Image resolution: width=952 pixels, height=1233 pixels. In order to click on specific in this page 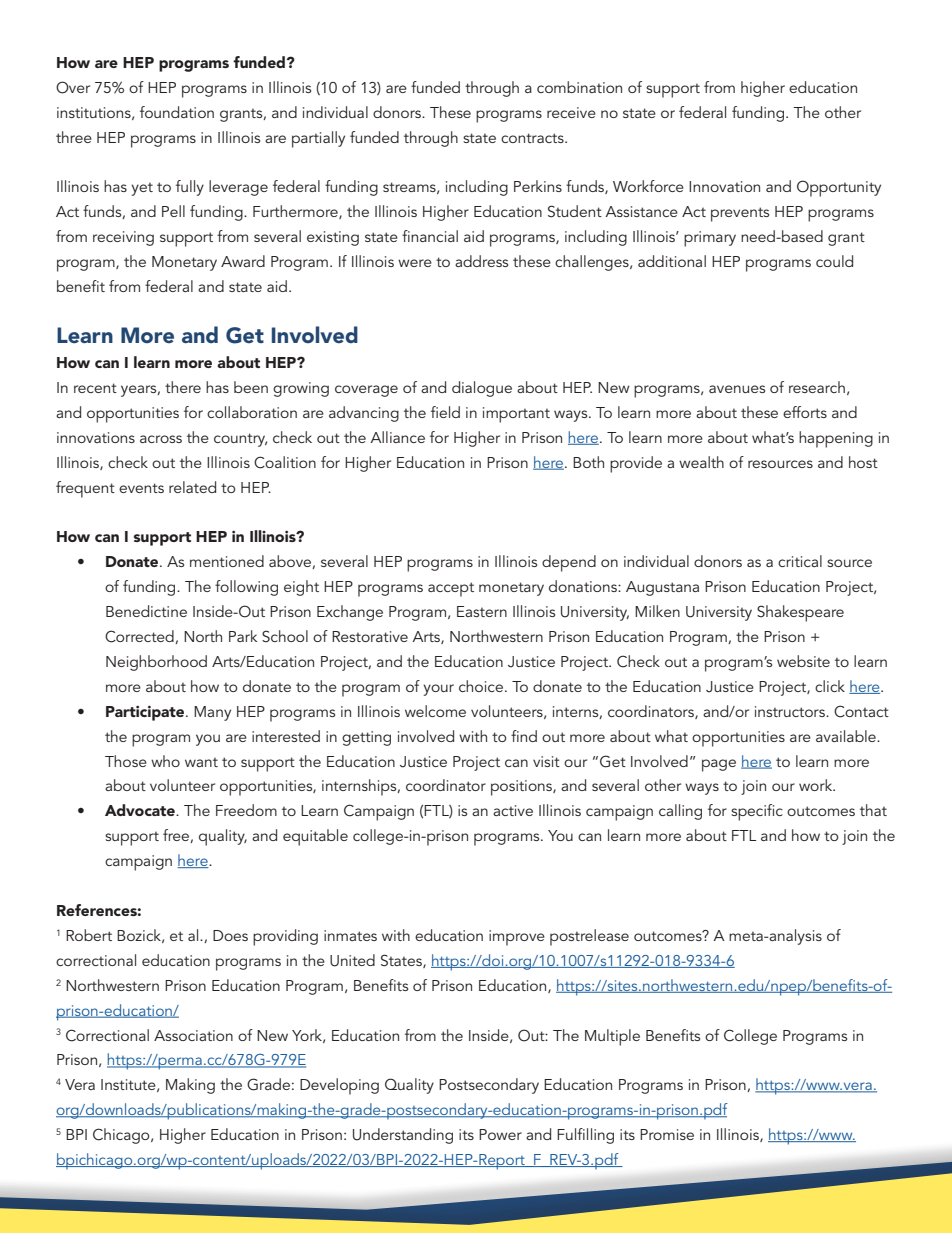, I will do `click(757, 812)`.
